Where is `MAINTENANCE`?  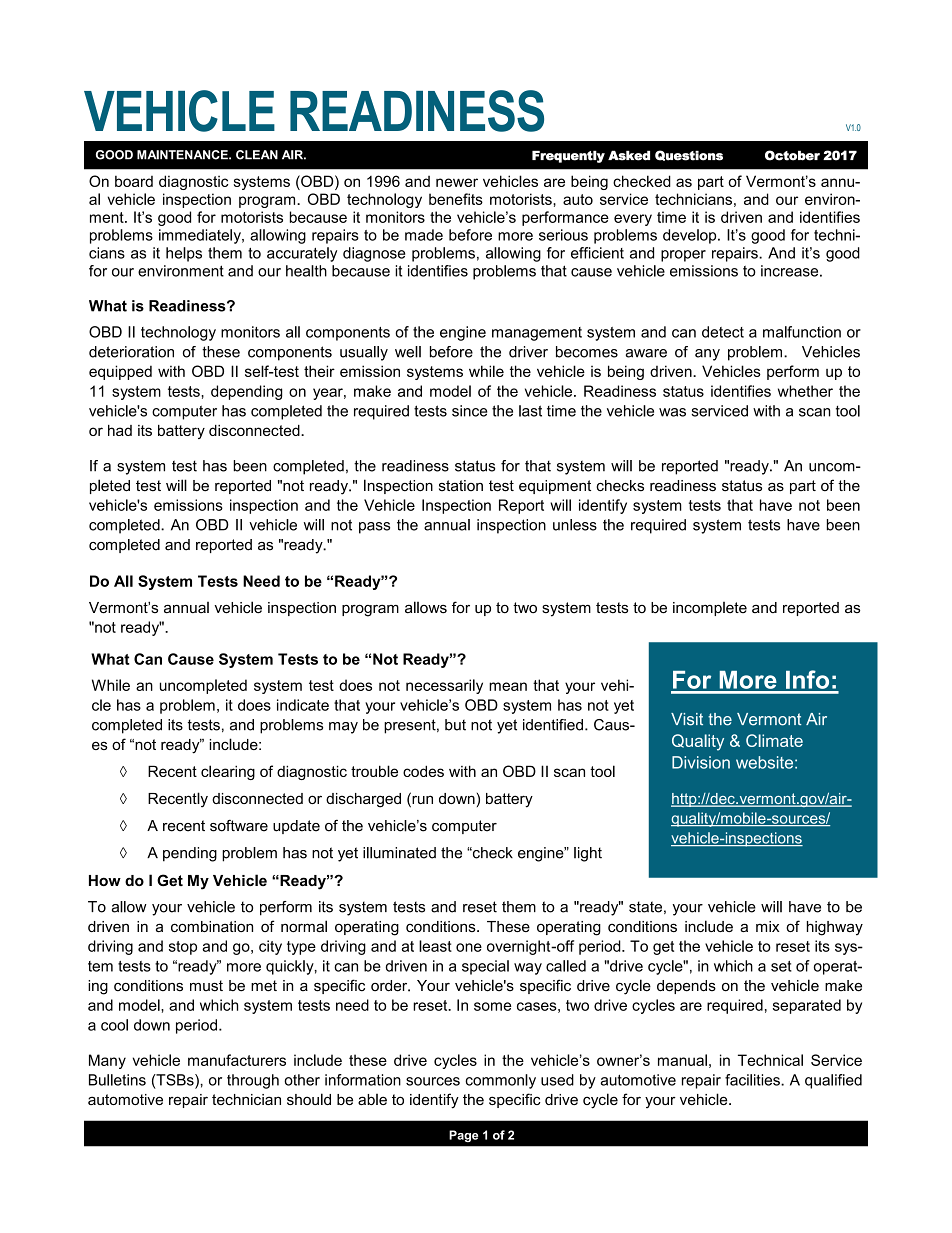 MAINTENANCE is located at coordinates (183, 155).
